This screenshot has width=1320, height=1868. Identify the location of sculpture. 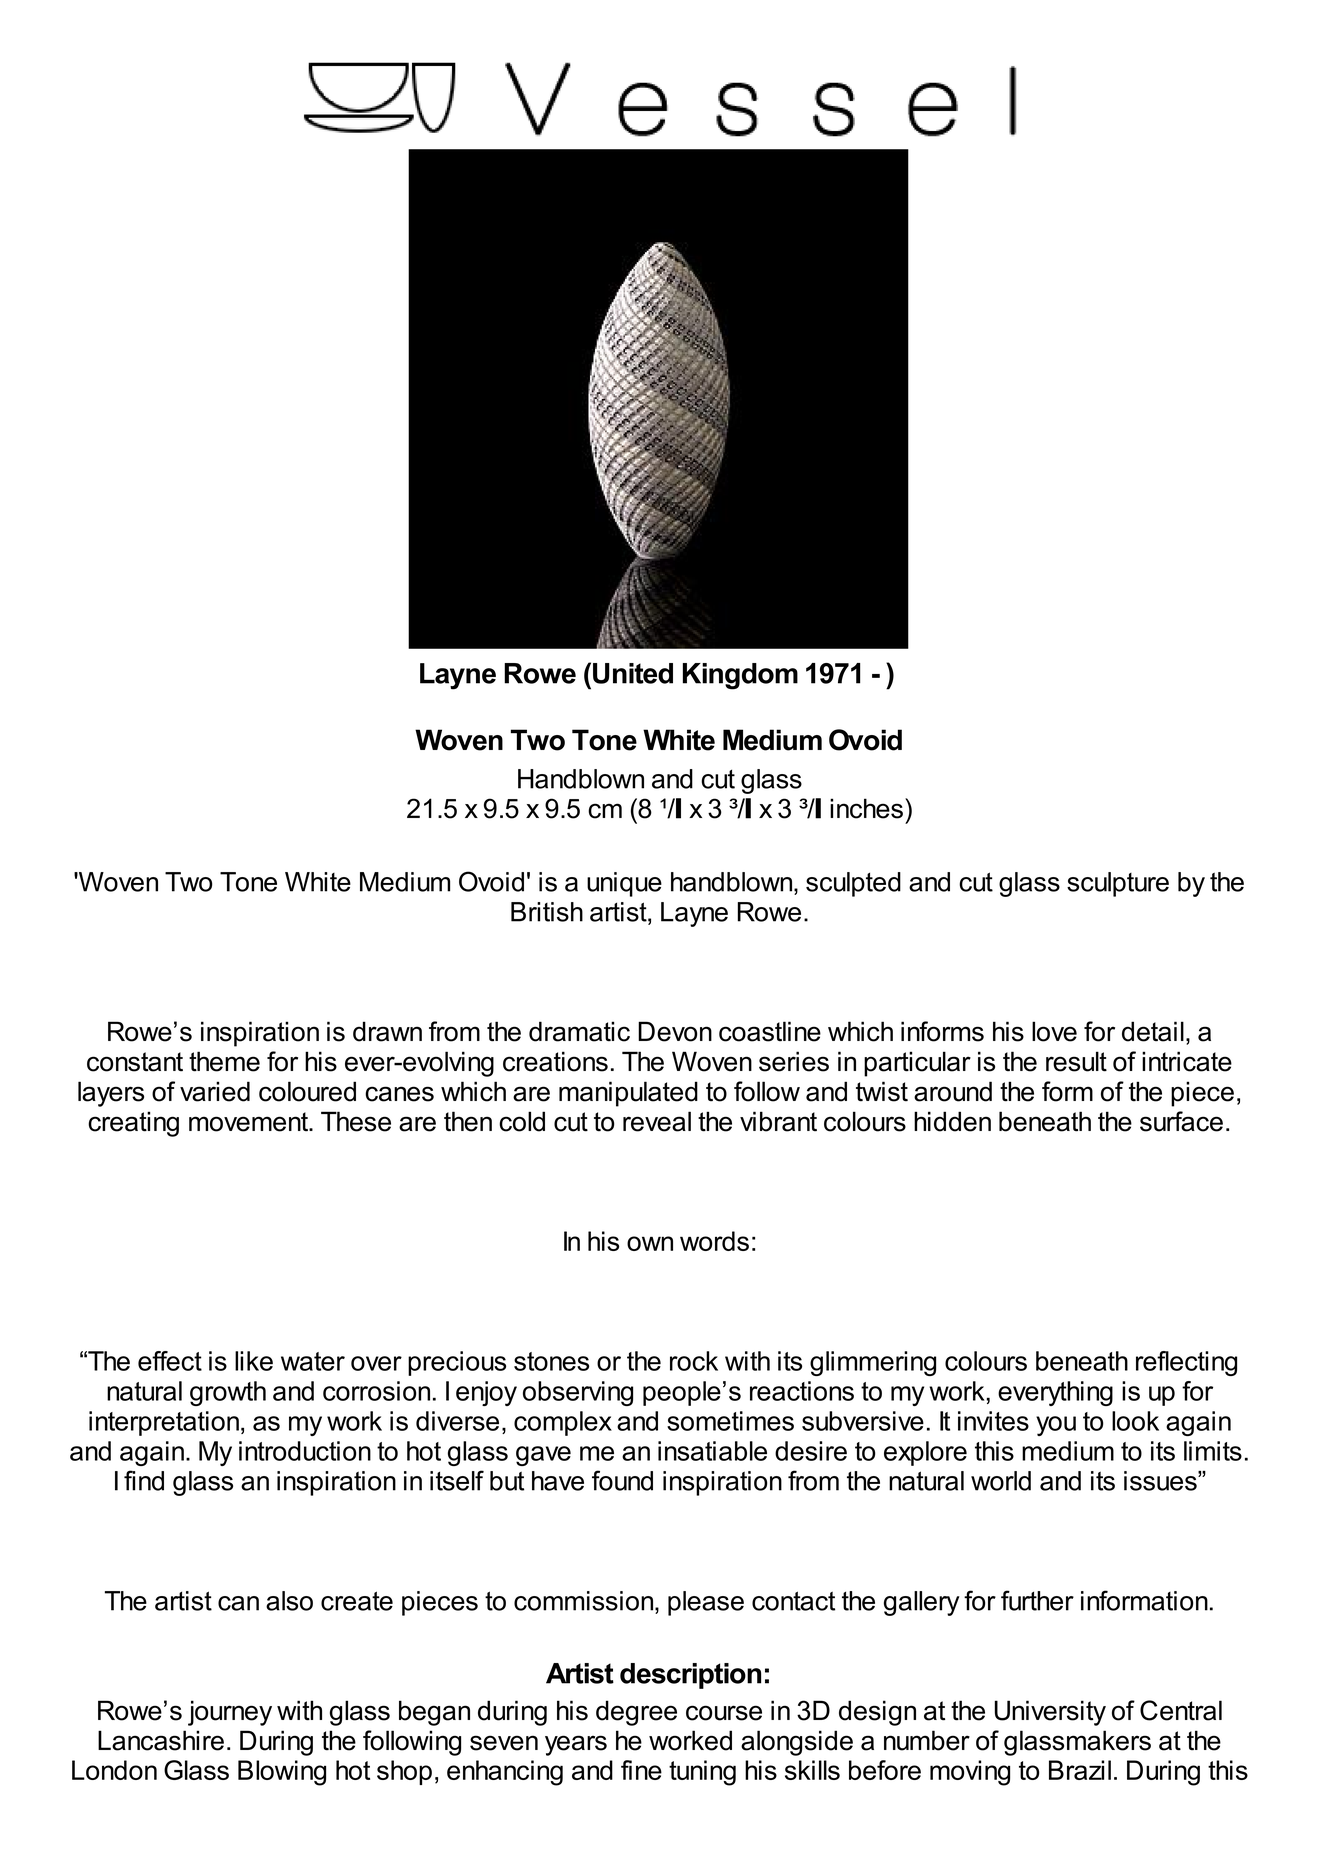
(1118, 884).
